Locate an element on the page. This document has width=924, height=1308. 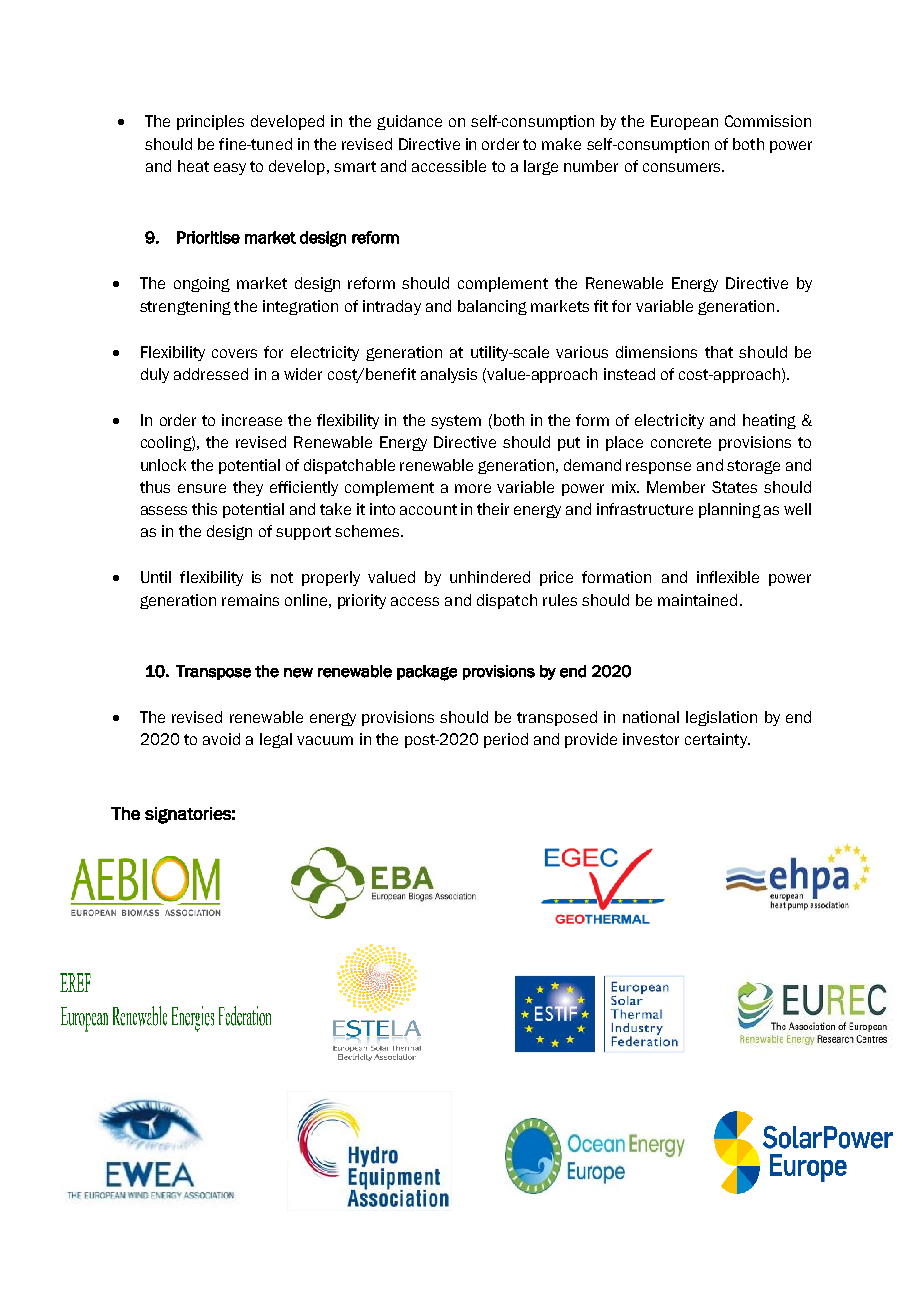
avoid is located at coordinates (221, 739).
